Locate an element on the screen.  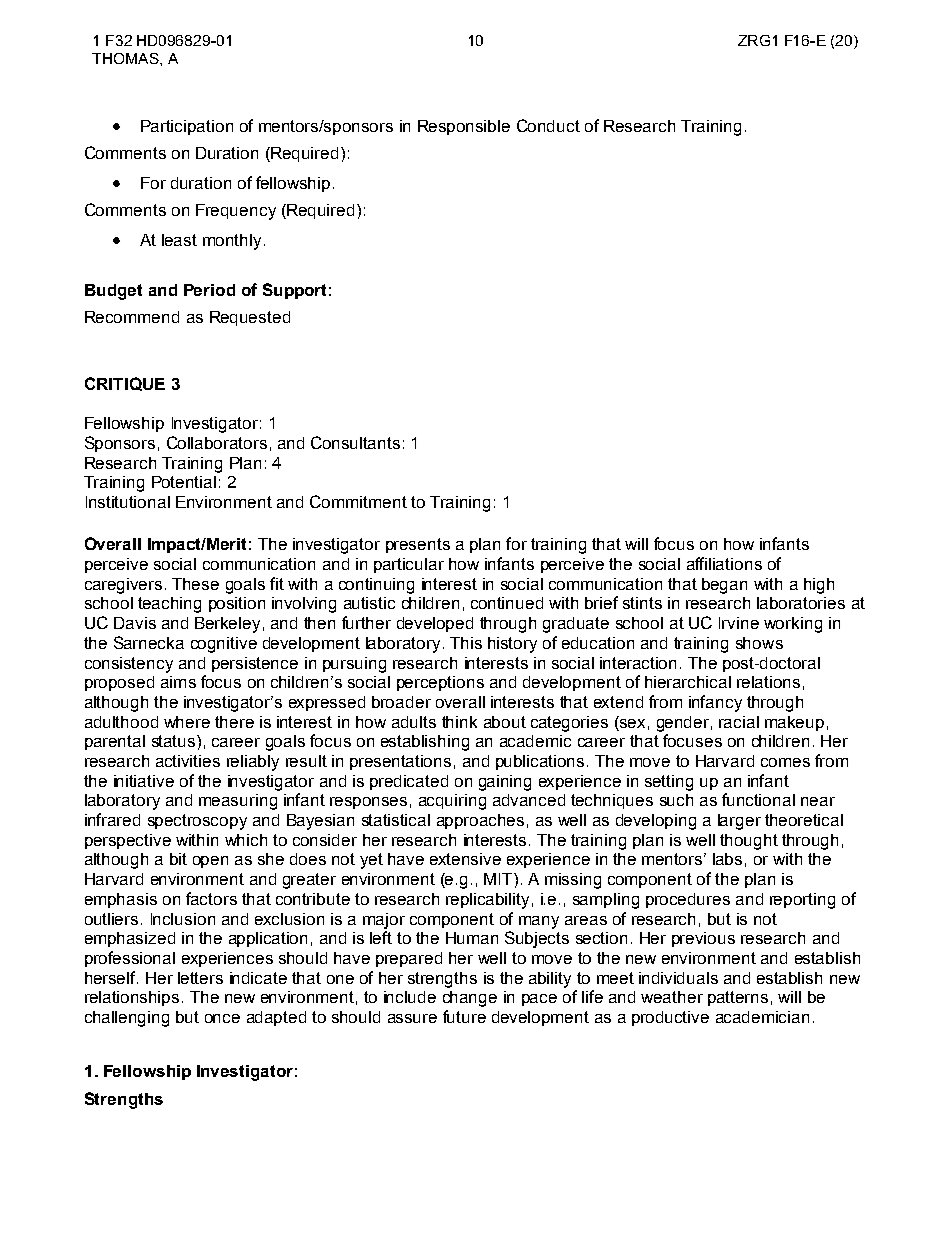
Conduct is located at coordinates (548, 125).
